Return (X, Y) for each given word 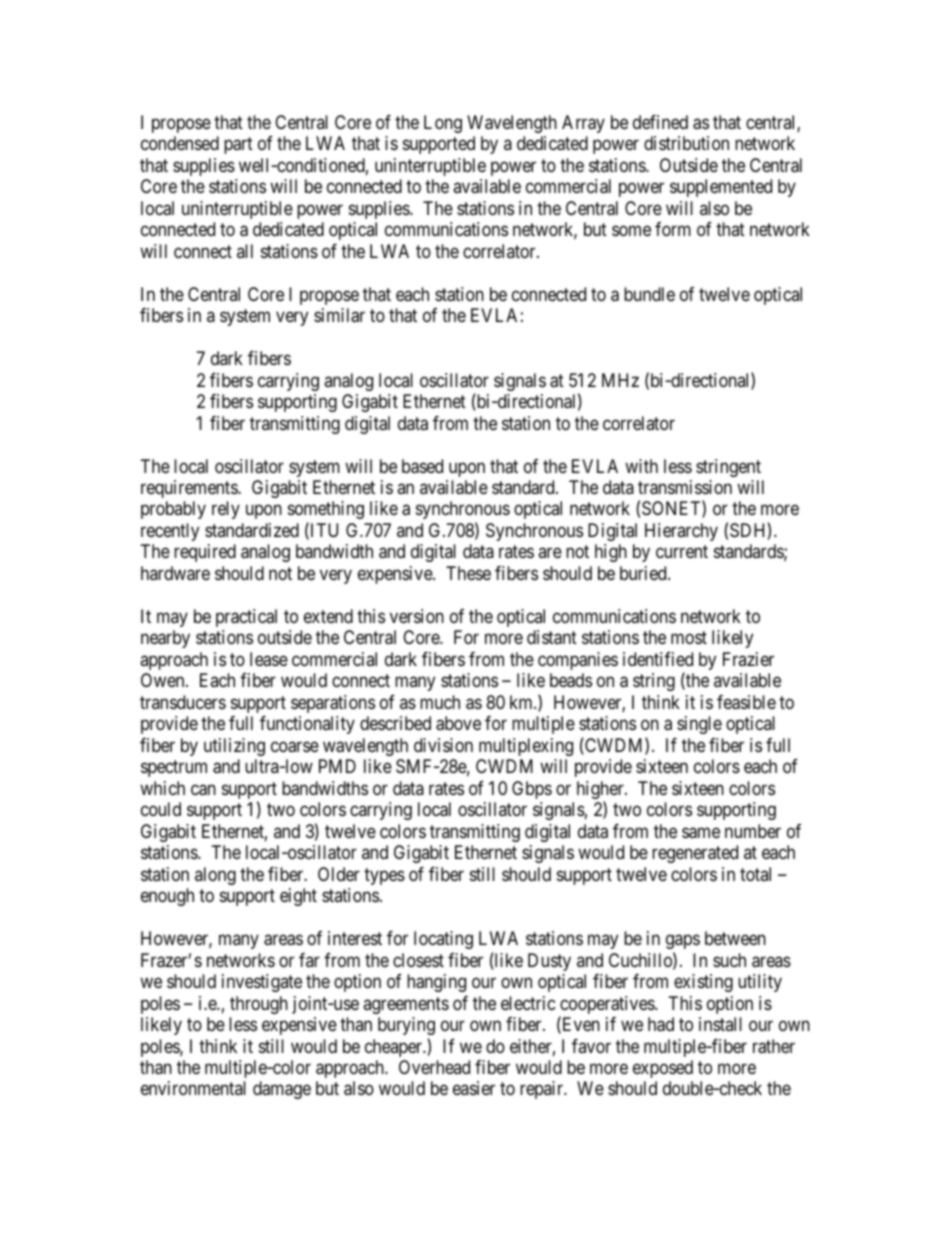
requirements (190, 489)
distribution (686, 143)
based (422, 466)
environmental (193, 1088)
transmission (685, 487)
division (443, 745)
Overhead (434, 1067)
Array (583, 124)
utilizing (234, 747)
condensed (180, 143)
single (699, 725)
